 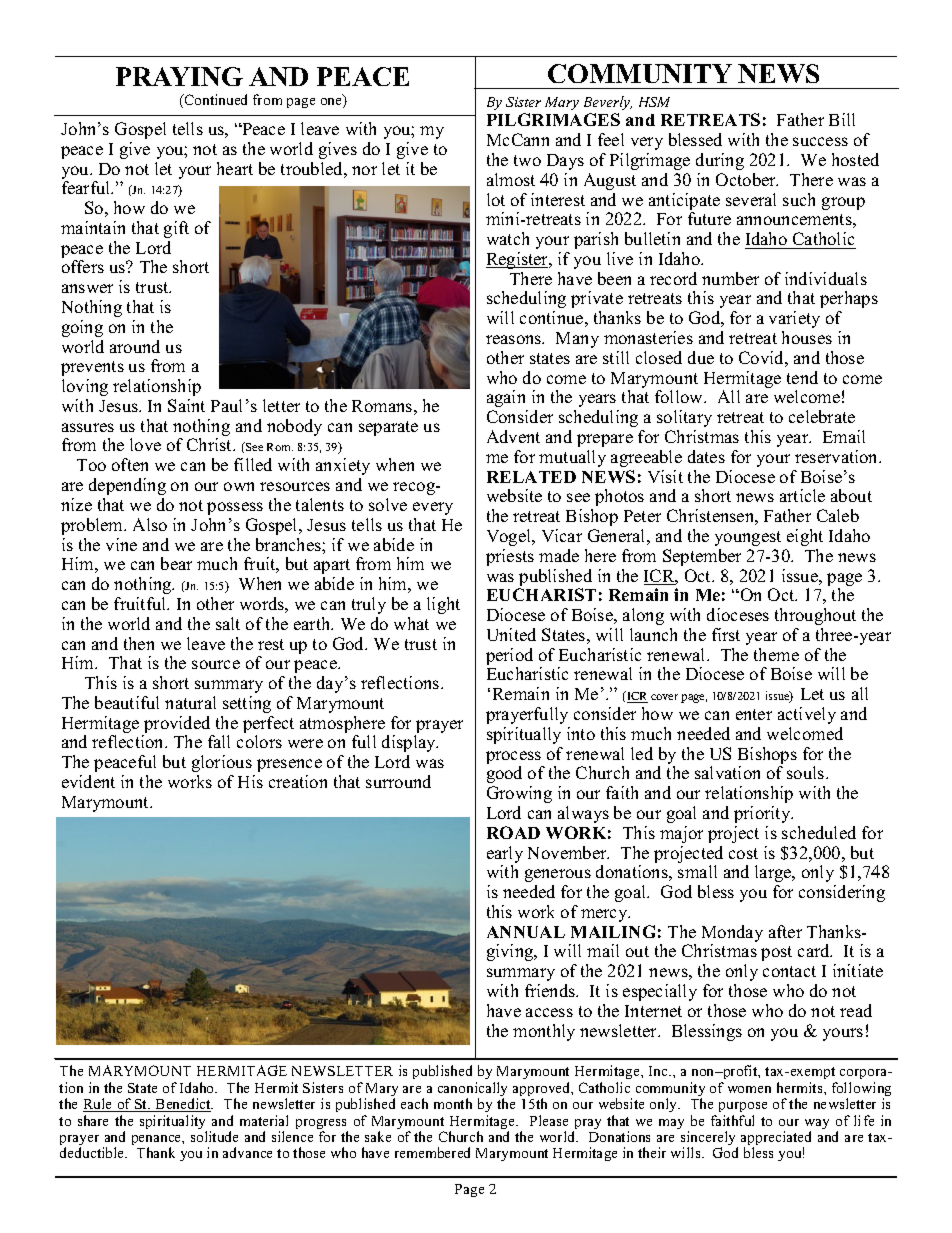 What do you see at coordinates (150, 524) in the screenshot?
I see `Also` at bounding box center [150, 524].
